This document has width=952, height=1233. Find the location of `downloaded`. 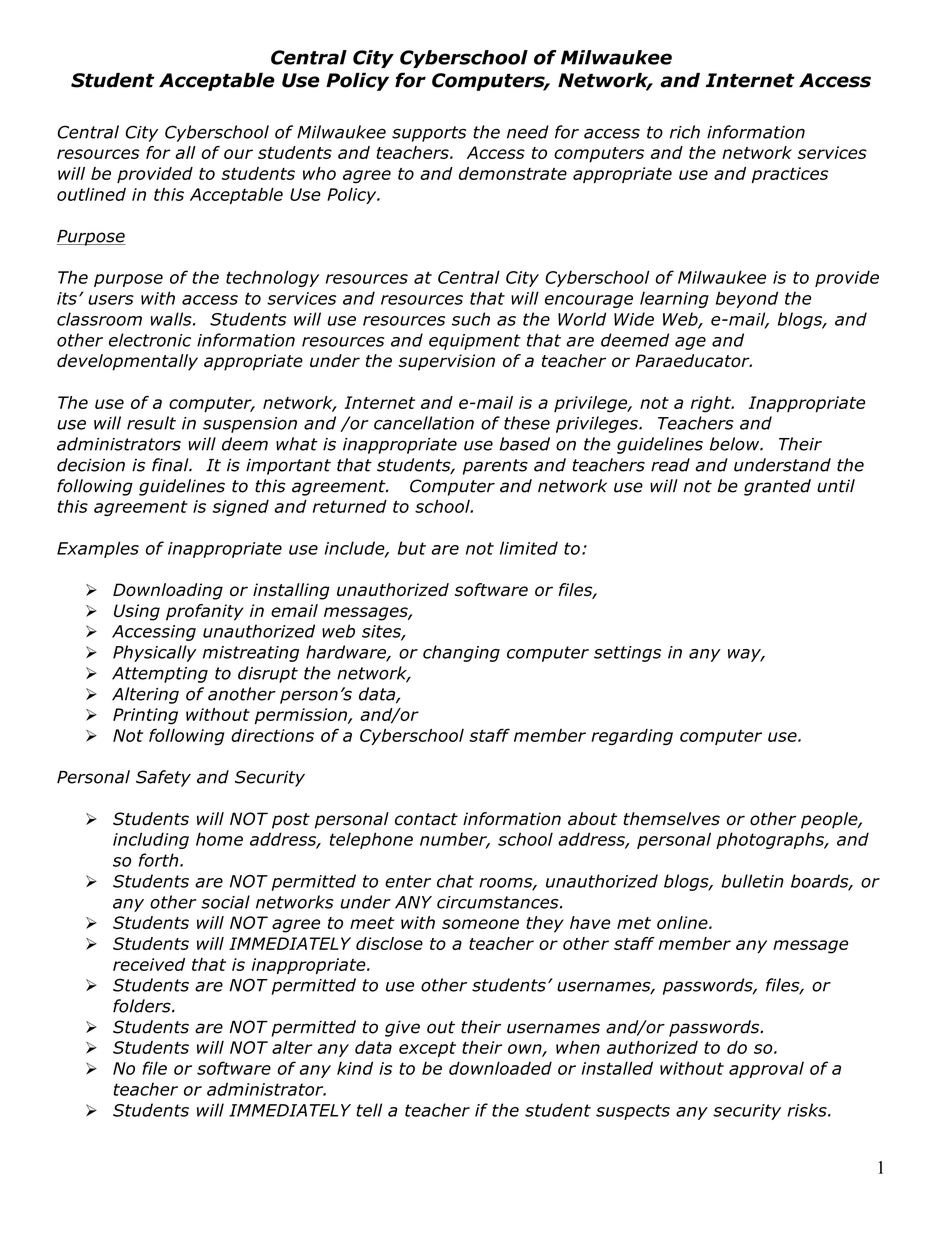

downloaded is located at coordinates (500, 1068).
